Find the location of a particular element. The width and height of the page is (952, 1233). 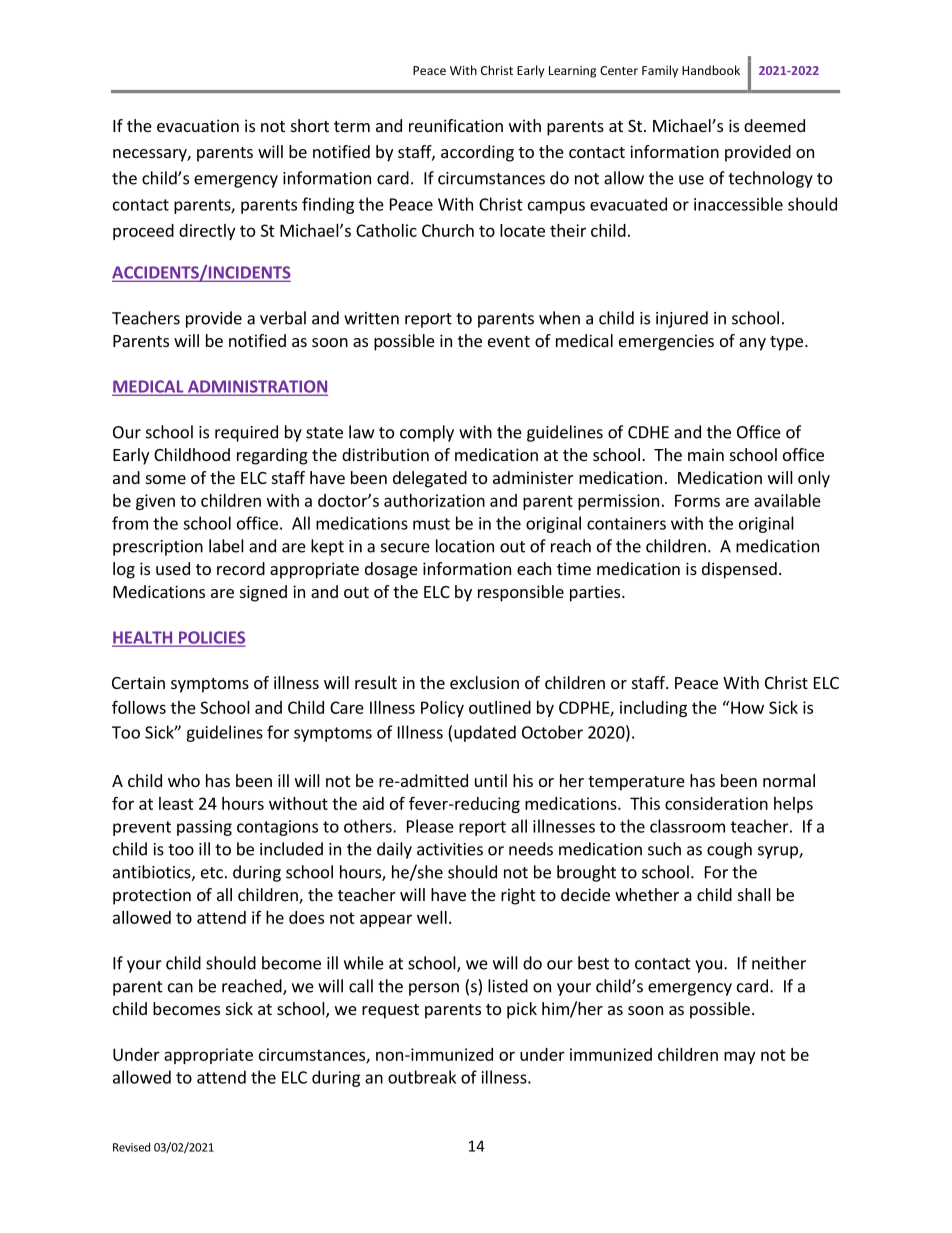

outlined is located at coordinates (500, 707).
